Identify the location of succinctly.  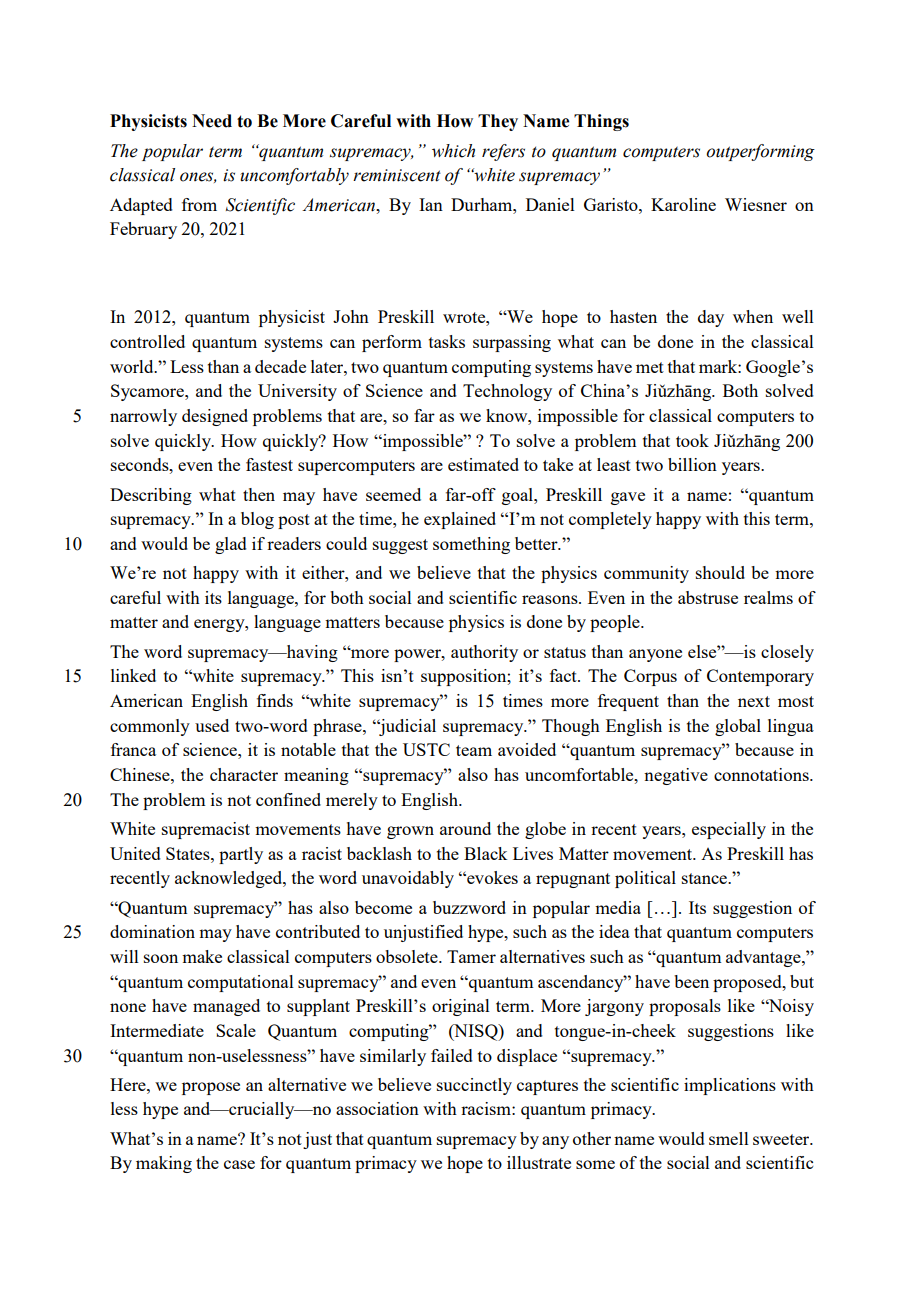
(474, 1086).
